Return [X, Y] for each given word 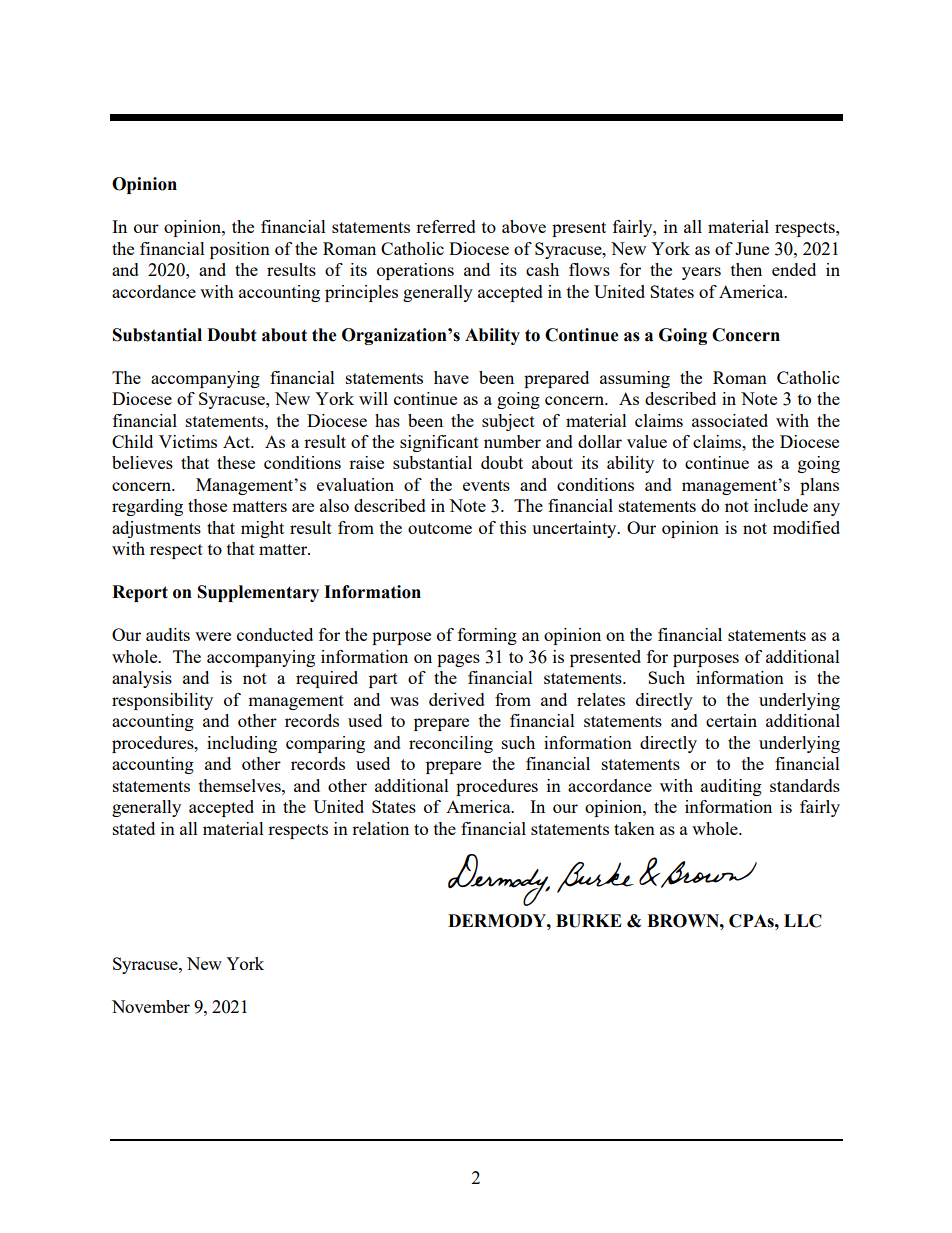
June [752, 248]
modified [806, 527]
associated [730, 420]
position [240, 250]
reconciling [451, 744]
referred [446, 226]
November [151, 1006]
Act [237, 441]
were [213, 636]
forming [487, 636]
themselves [241, 785]
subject [508, 422]
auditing [731, 787]
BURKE [589, 921]
